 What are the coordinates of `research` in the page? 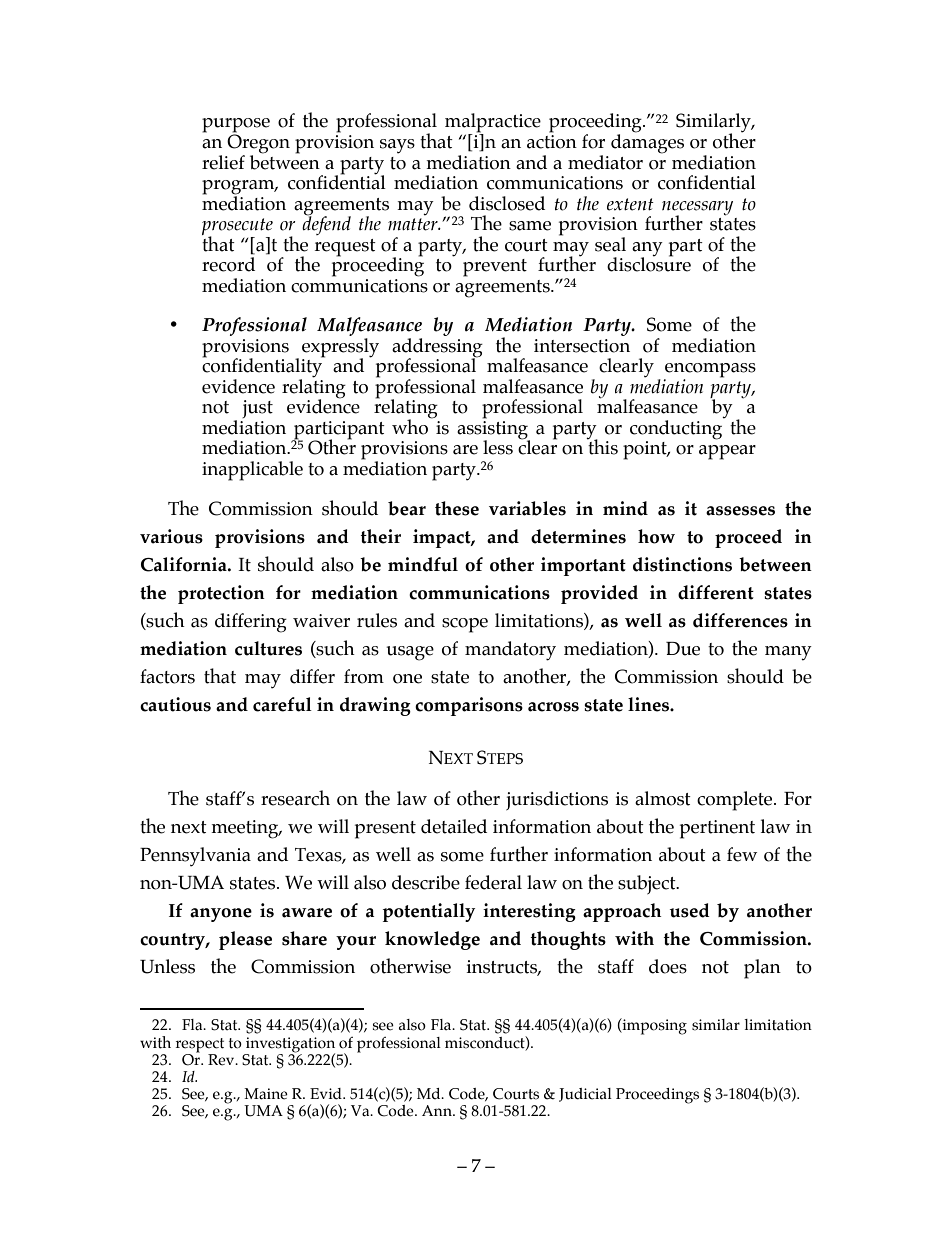 It's located at (295, 798).
